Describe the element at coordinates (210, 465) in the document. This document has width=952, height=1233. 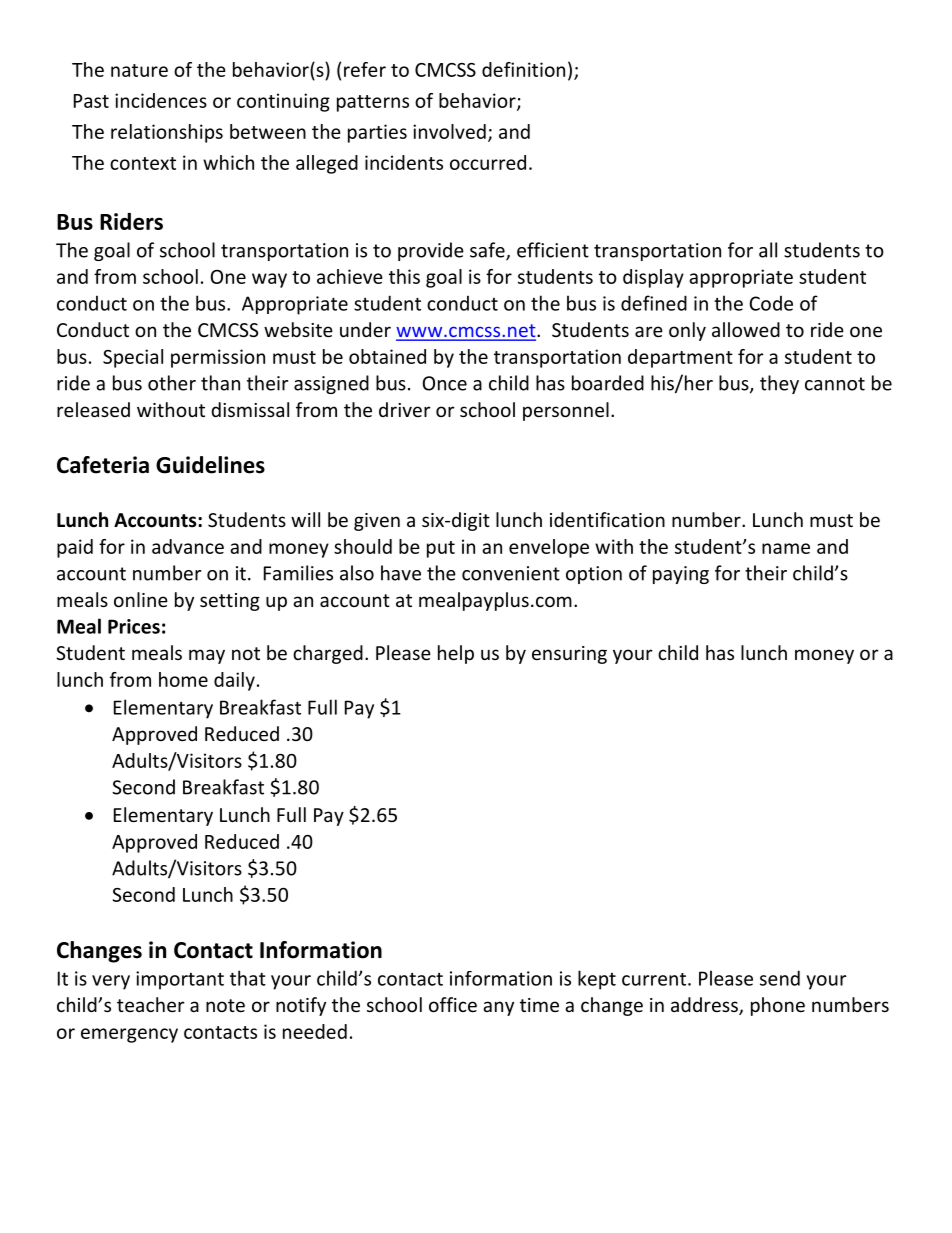
I see `Guidelines` at that location.
